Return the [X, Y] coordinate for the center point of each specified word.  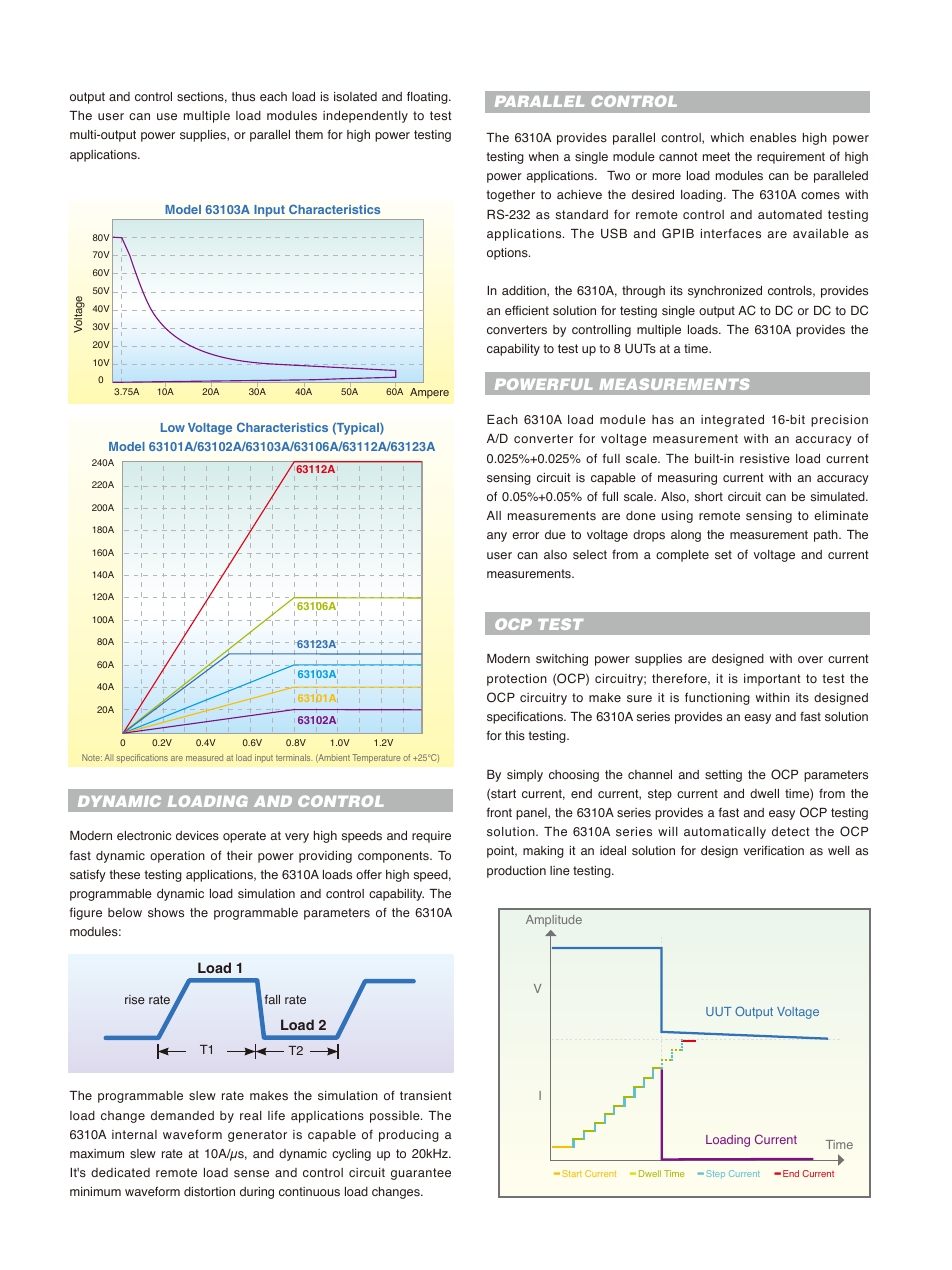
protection [517, 680]
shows [166, 913]
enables [773, 137]
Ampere [429, 393]
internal [134, 1134]
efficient [527, 310]
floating [428, 97]
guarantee [421, 1174]
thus [243, 97]
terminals [294, 757]
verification [773, 850]
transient [426, 1096]
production [516, 872]
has [663, 420]
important [772, 680]
